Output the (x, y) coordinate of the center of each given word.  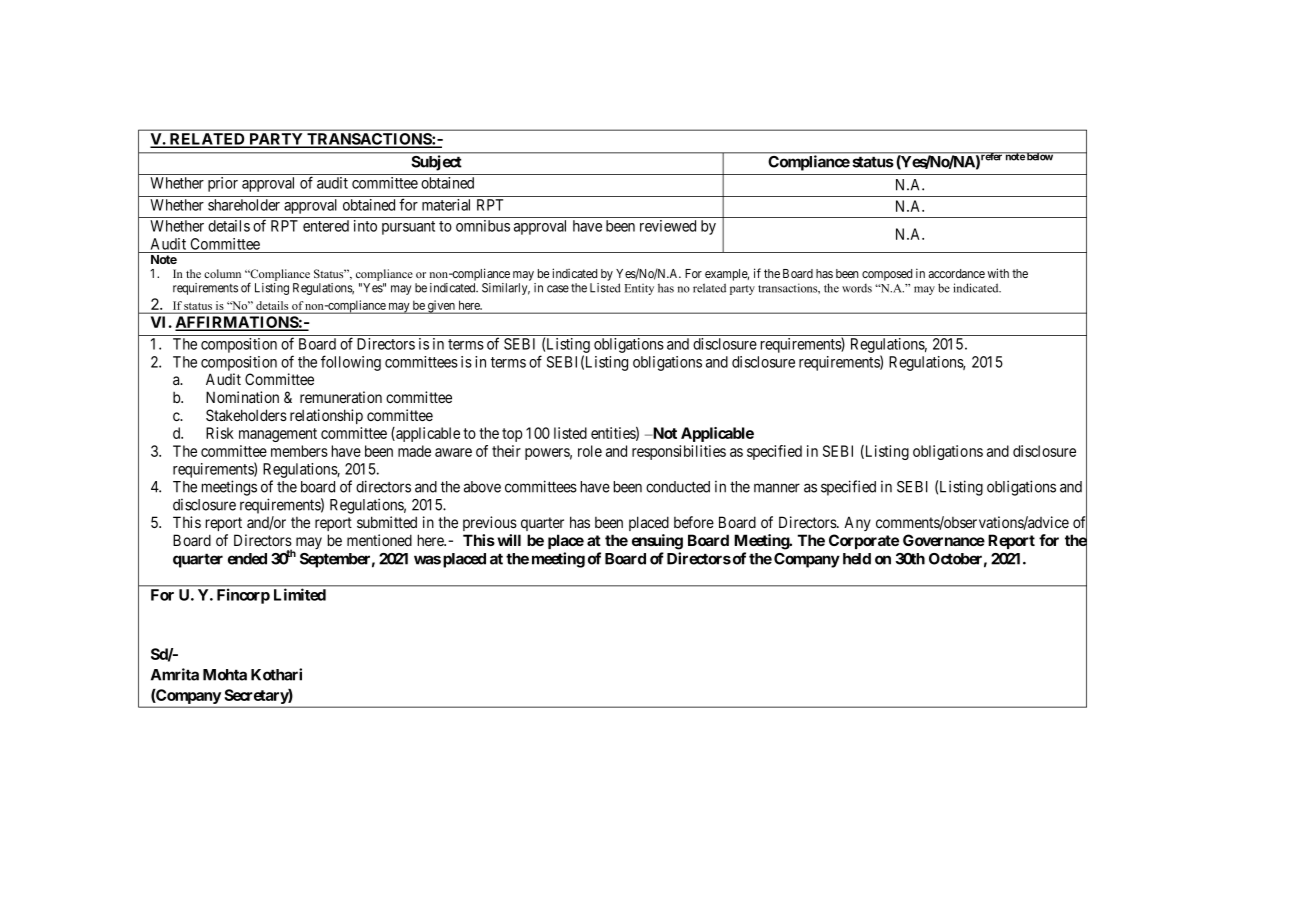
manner (777, 488)
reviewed (668, 226)
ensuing (657, 542)
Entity (639, 289)
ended (247, 559)
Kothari (276, 674)
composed (887, 275)
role (590, 451)
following (351, 363)
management (278, 435)
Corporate (864, 541)
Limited (300, 595)
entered (326, 226)
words (857, 288)
